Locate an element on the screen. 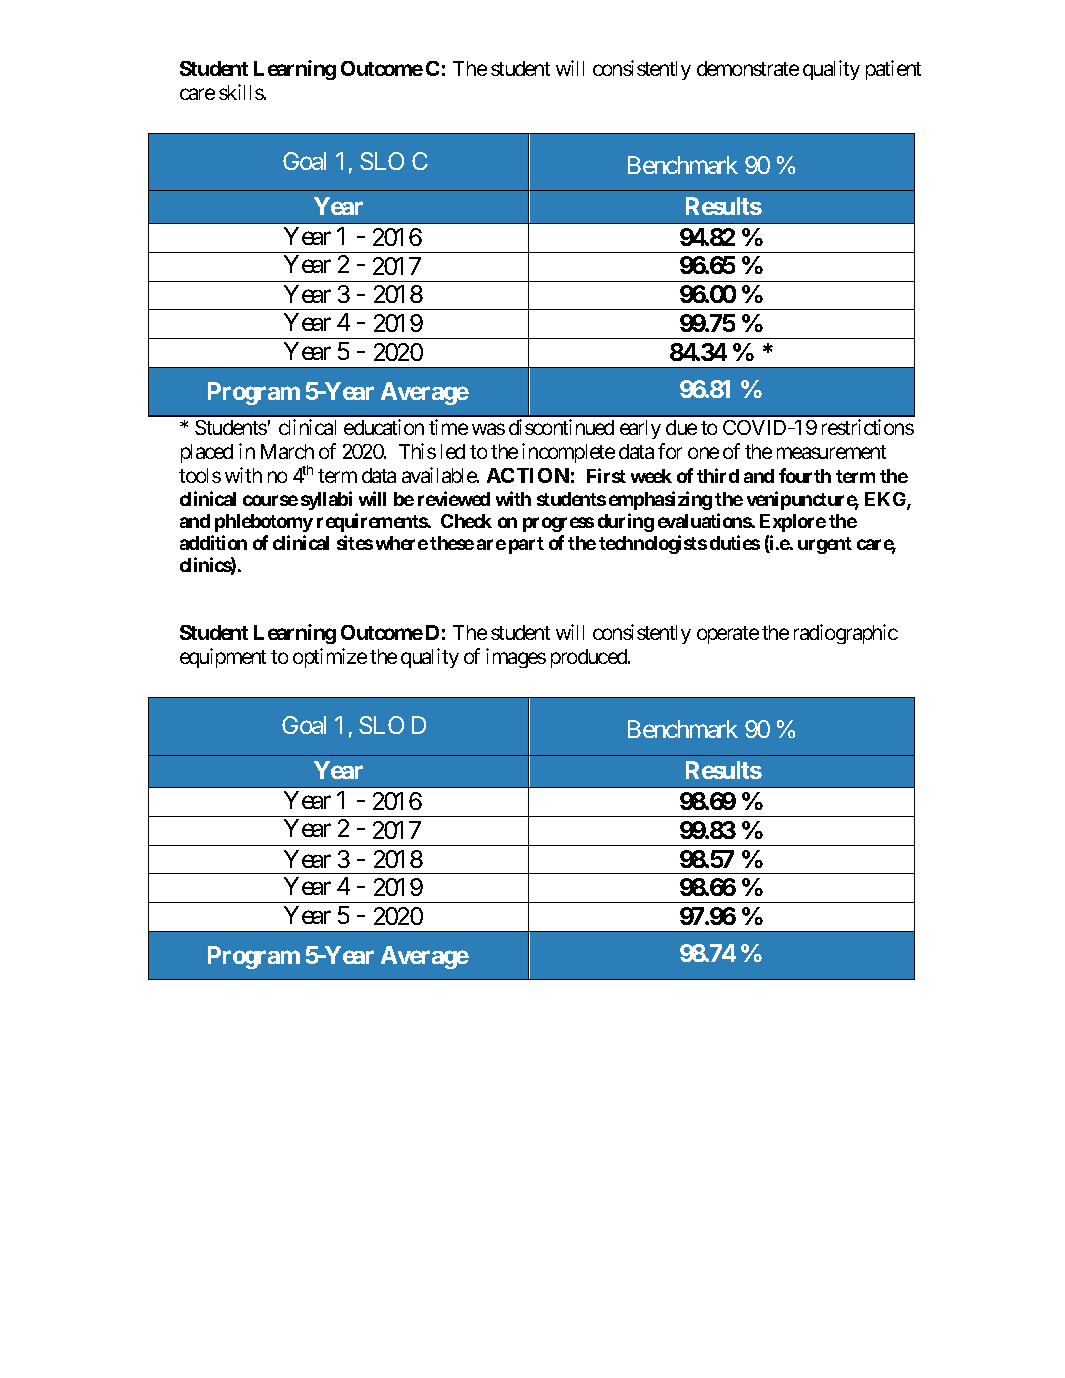 The width and height of the screenshot is (1065, 1378). demonstrate is located at coordinates (748, 68).
